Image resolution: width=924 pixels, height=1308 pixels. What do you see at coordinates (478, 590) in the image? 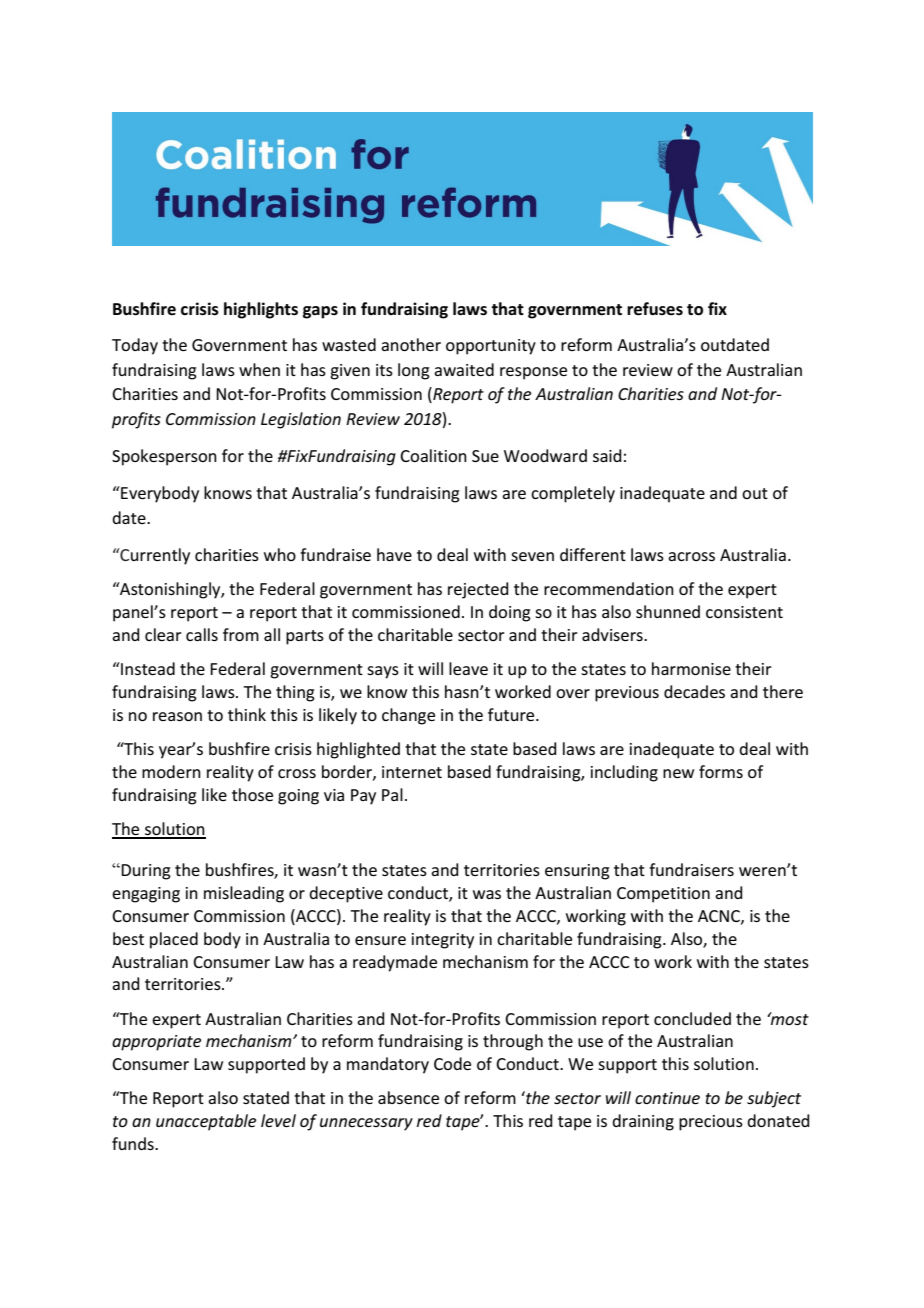
I see `rejected` at bounding box center [478, 590].
